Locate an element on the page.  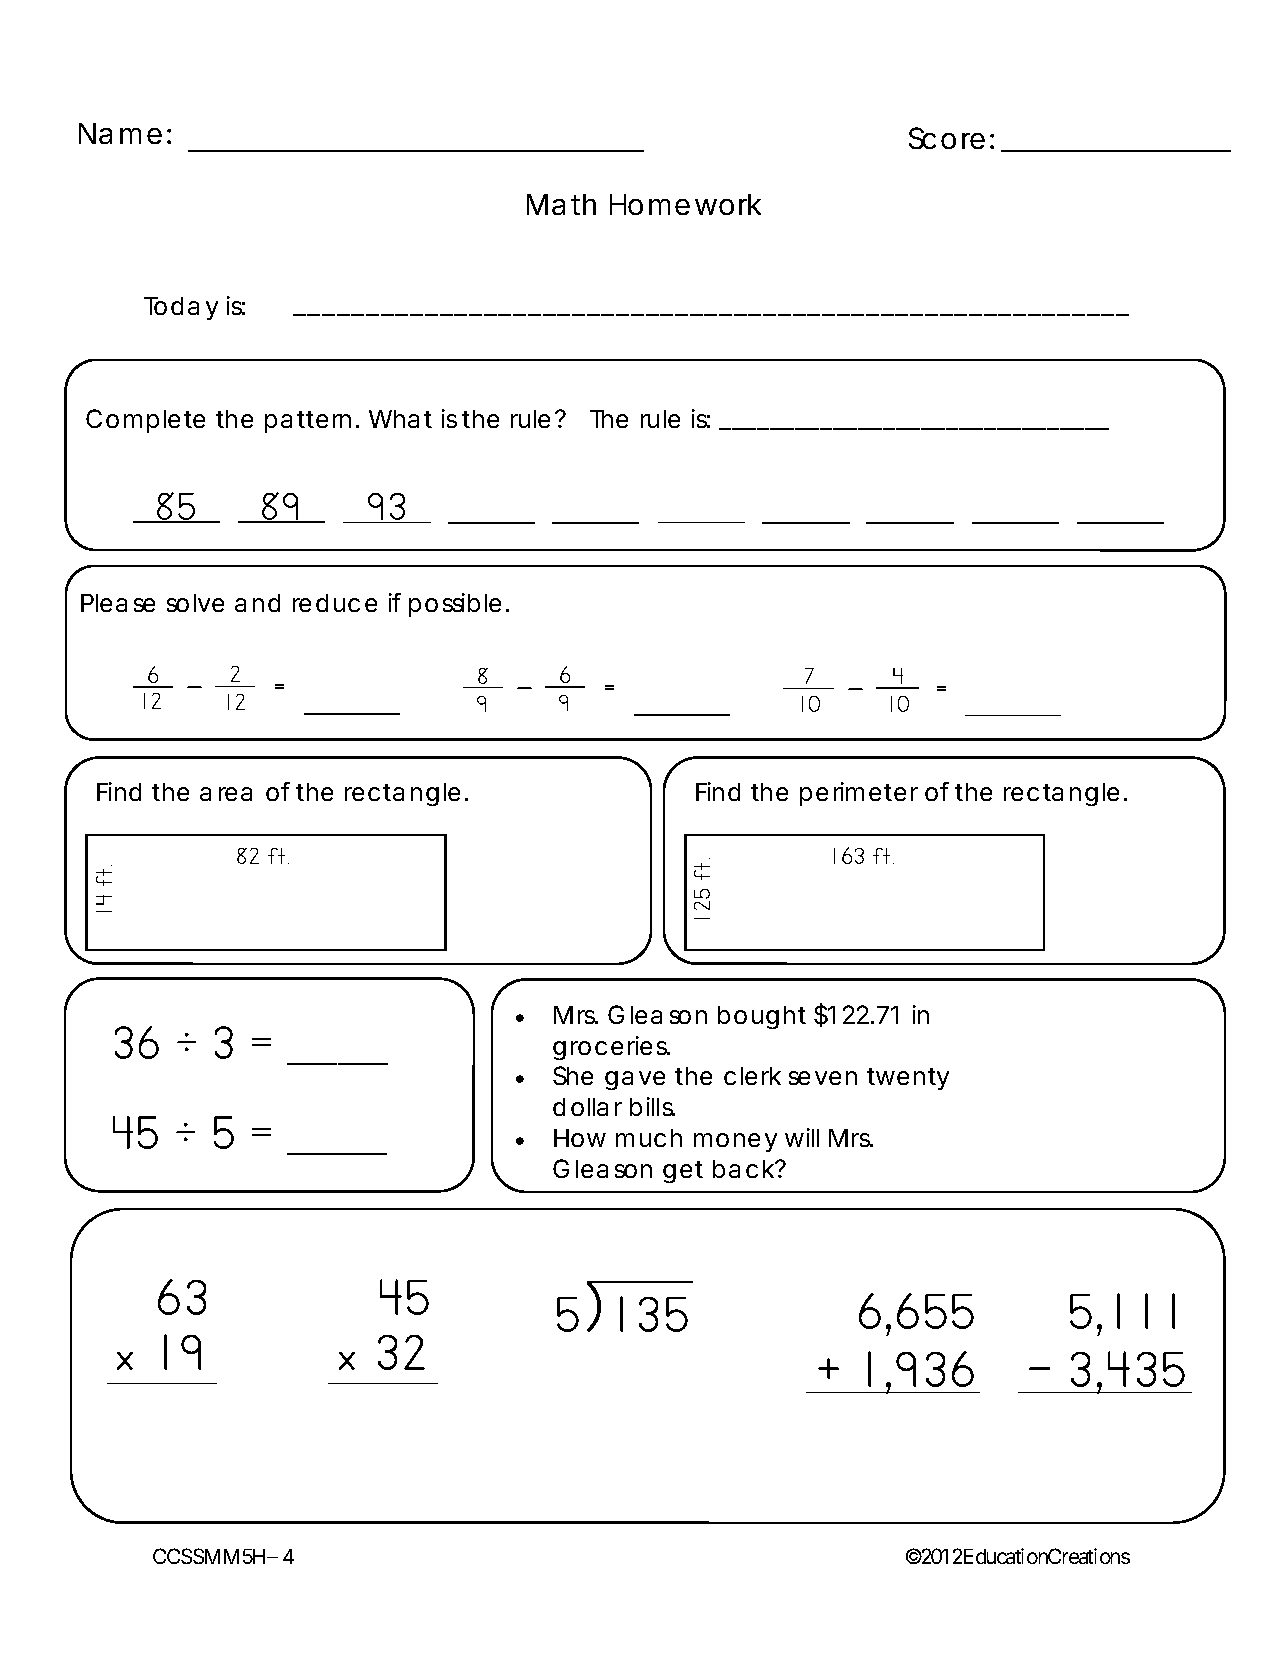
possible is located at coordinates (455, 605).
